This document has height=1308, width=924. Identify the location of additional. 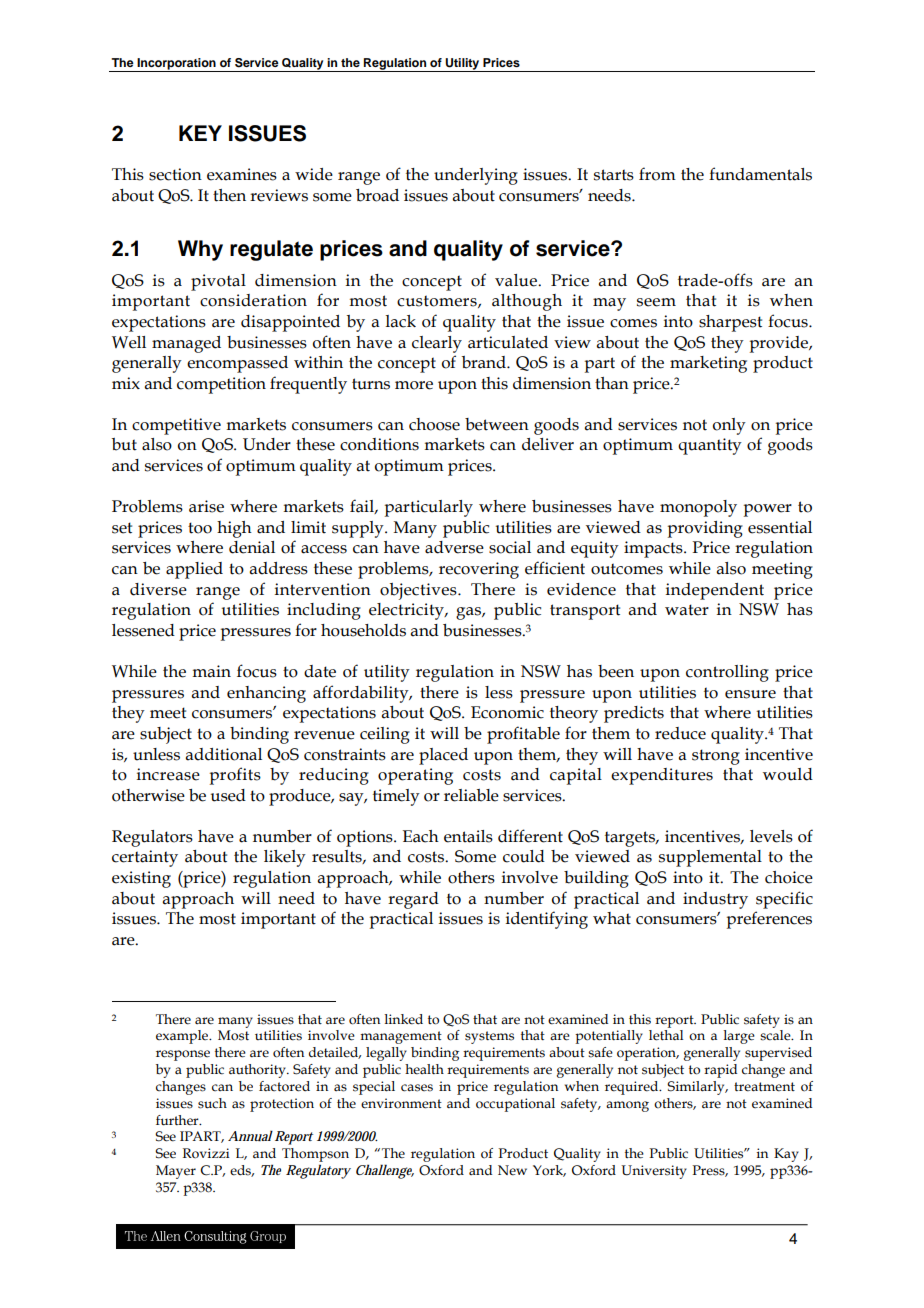
(224, 754).
